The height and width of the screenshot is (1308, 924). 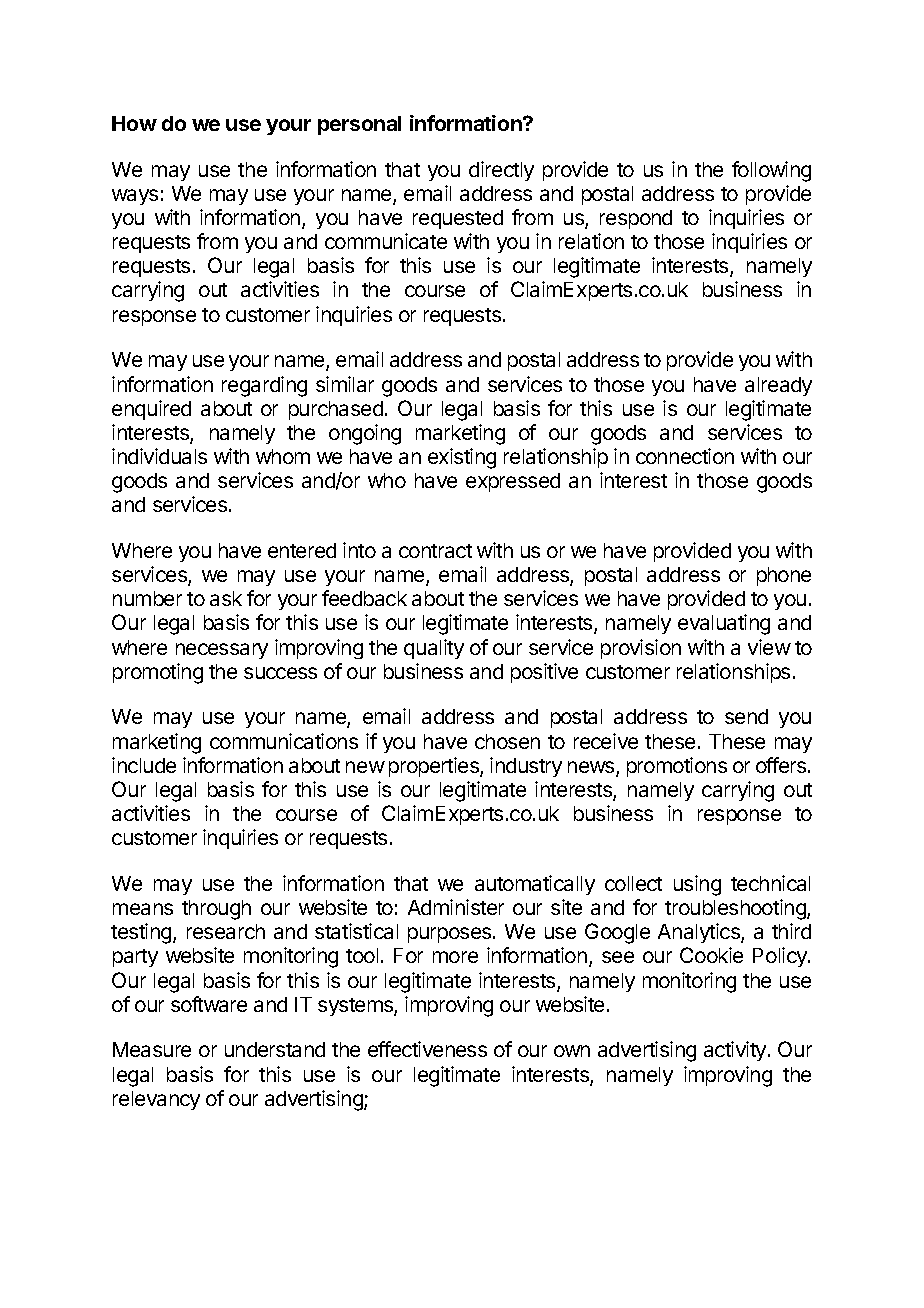 I want to click on properties, so click(x=435, y=767).
